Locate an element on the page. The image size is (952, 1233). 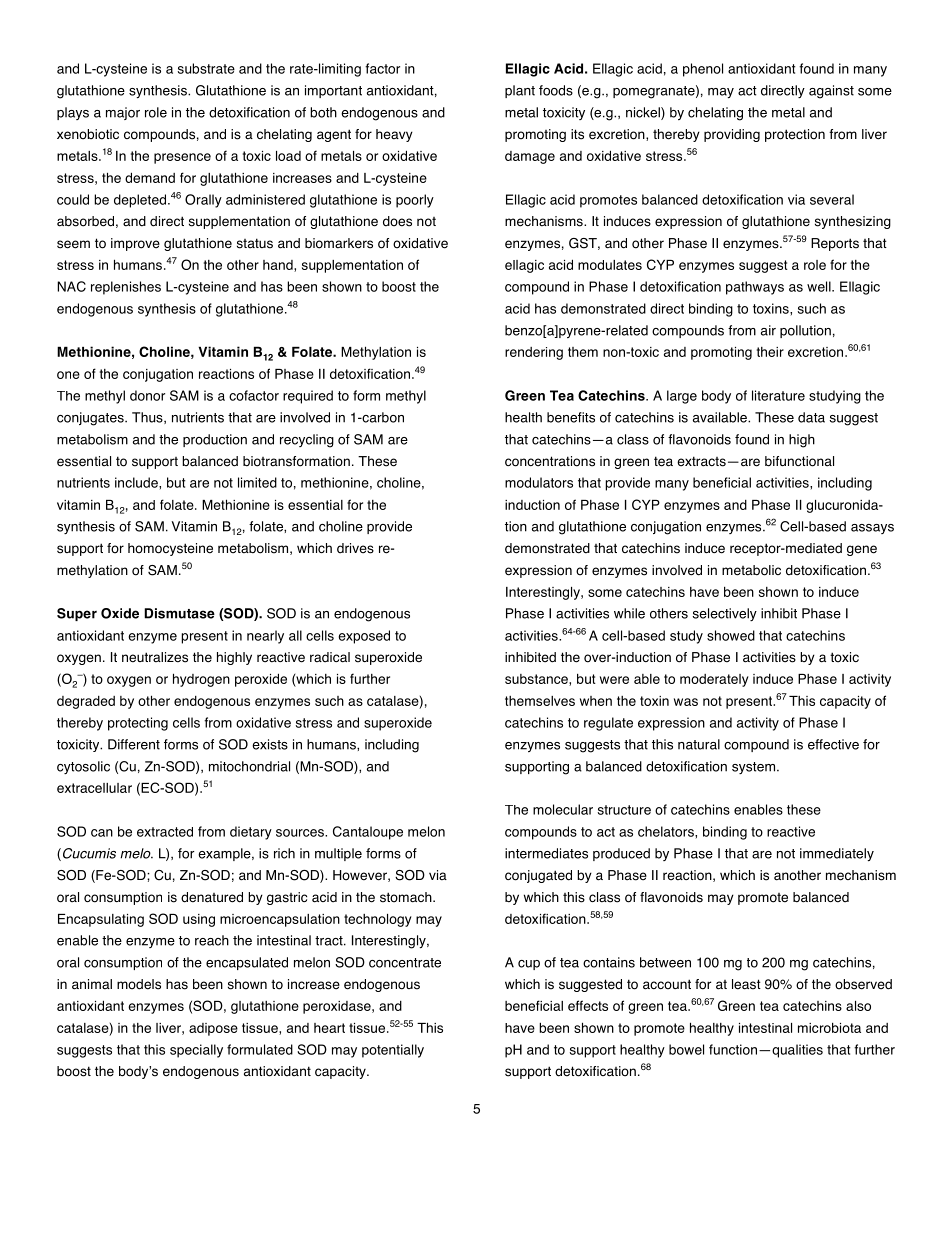
rendering is located at coordinates (534, 353).
